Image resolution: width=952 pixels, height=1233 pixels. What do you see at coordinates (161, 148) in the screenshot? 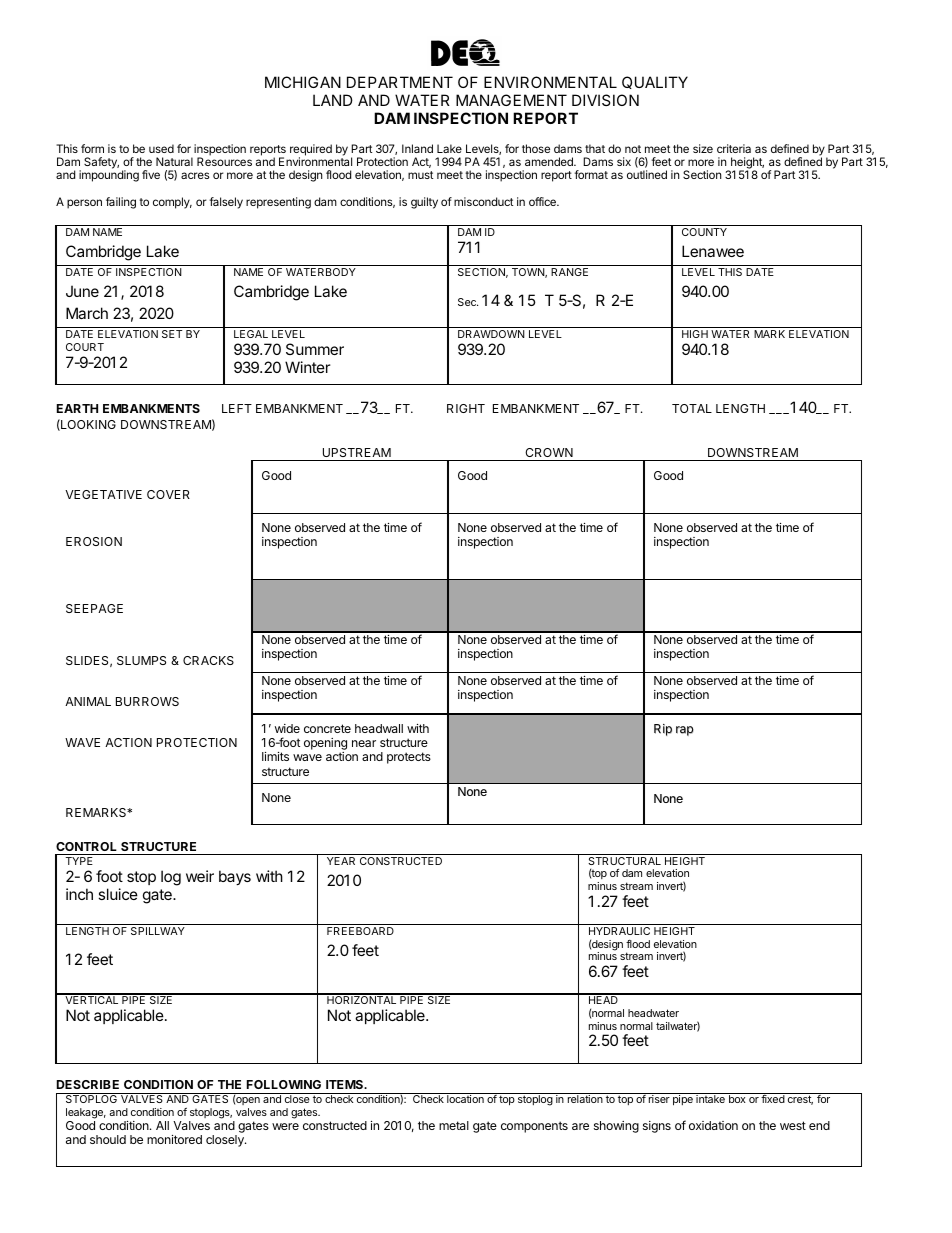
I see `used` at bounding box center [161, 148].
